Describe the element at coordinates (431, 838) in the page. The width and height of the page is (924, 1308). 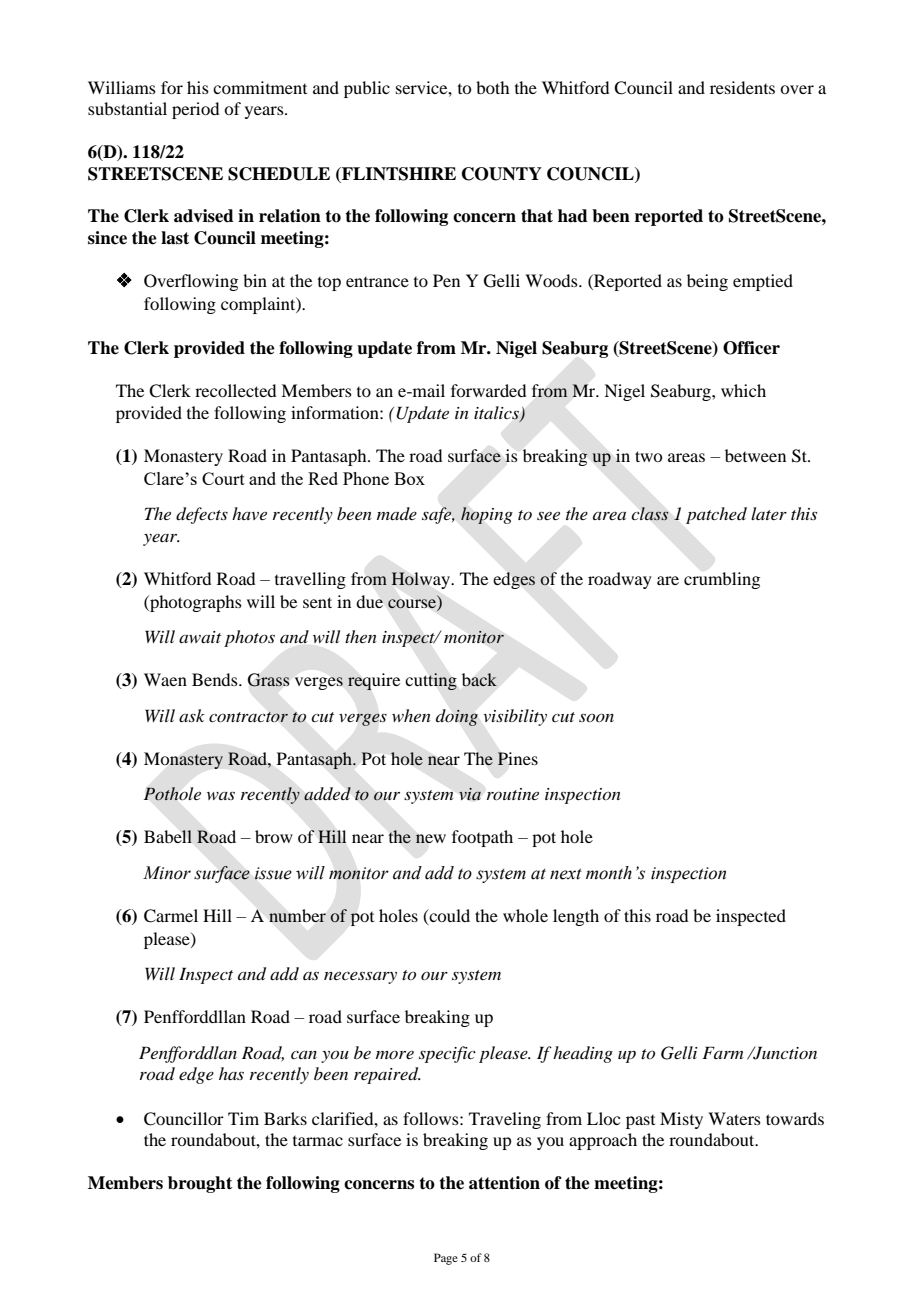
I see `new` at that location.
